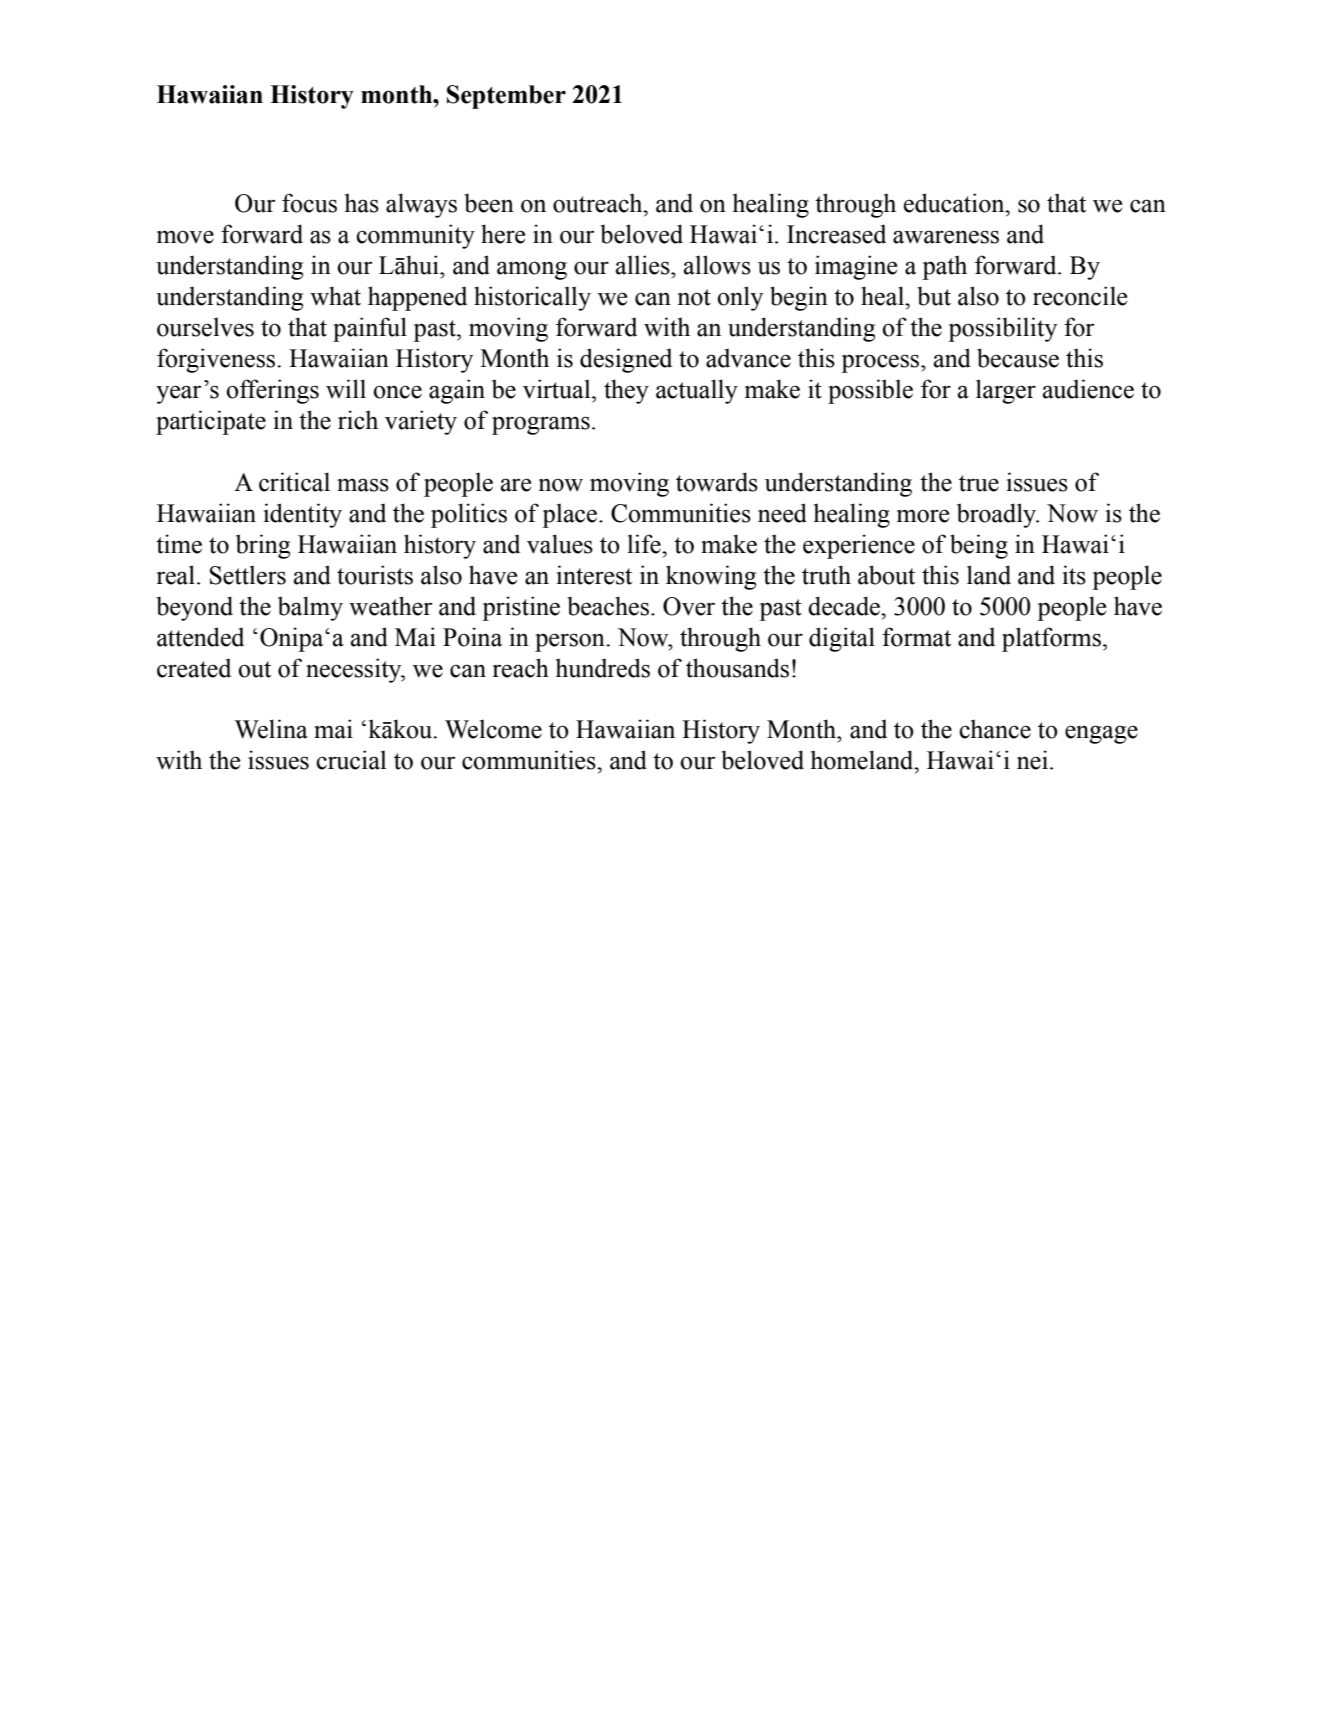  What do you see at coordinates (503, 234) in the image?
I see `here` at bounding box center [503, 234].
